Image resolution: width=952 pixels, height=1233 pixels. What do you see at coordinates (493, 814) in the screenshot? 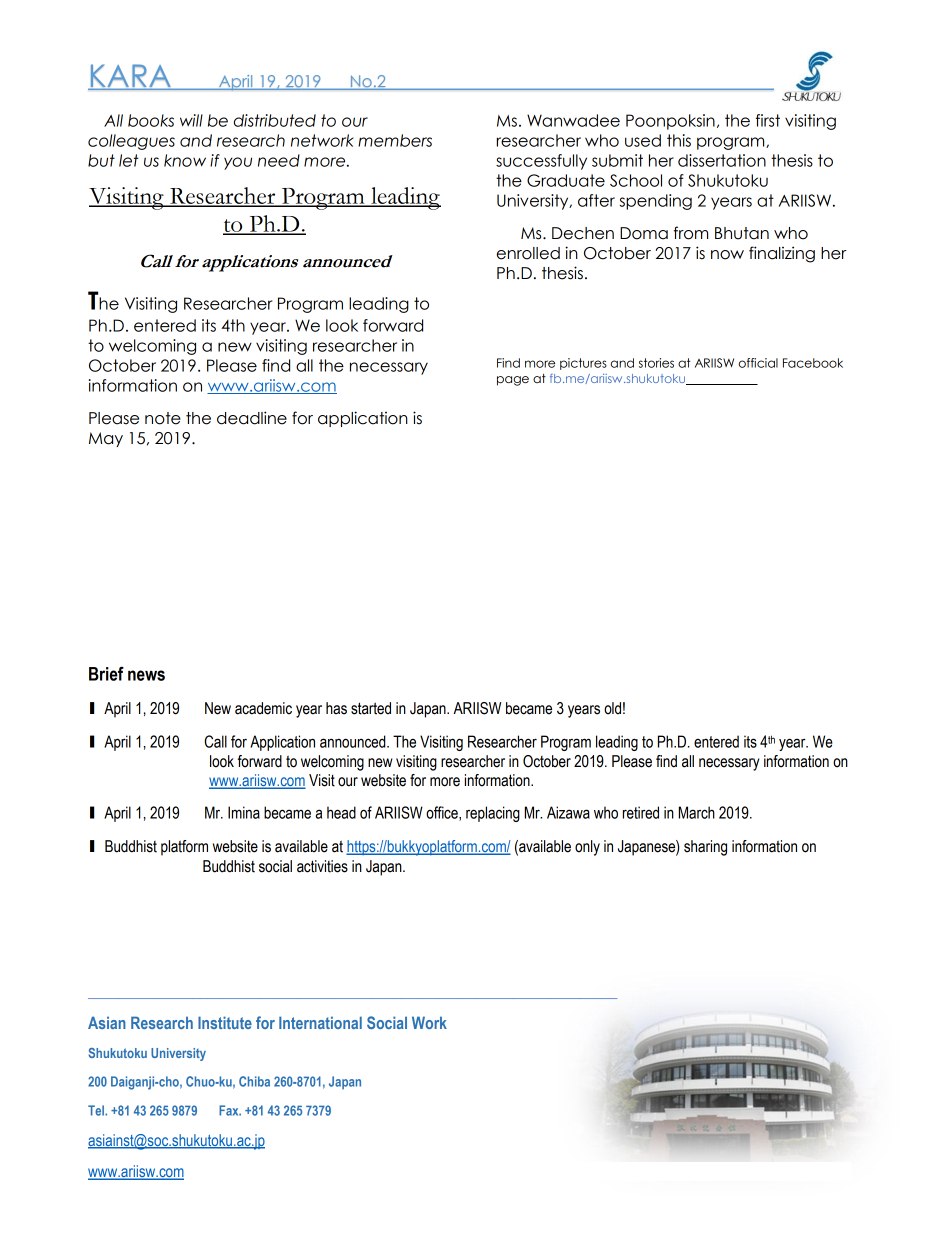
I see `replacing` at bounding box center [493, 814].
